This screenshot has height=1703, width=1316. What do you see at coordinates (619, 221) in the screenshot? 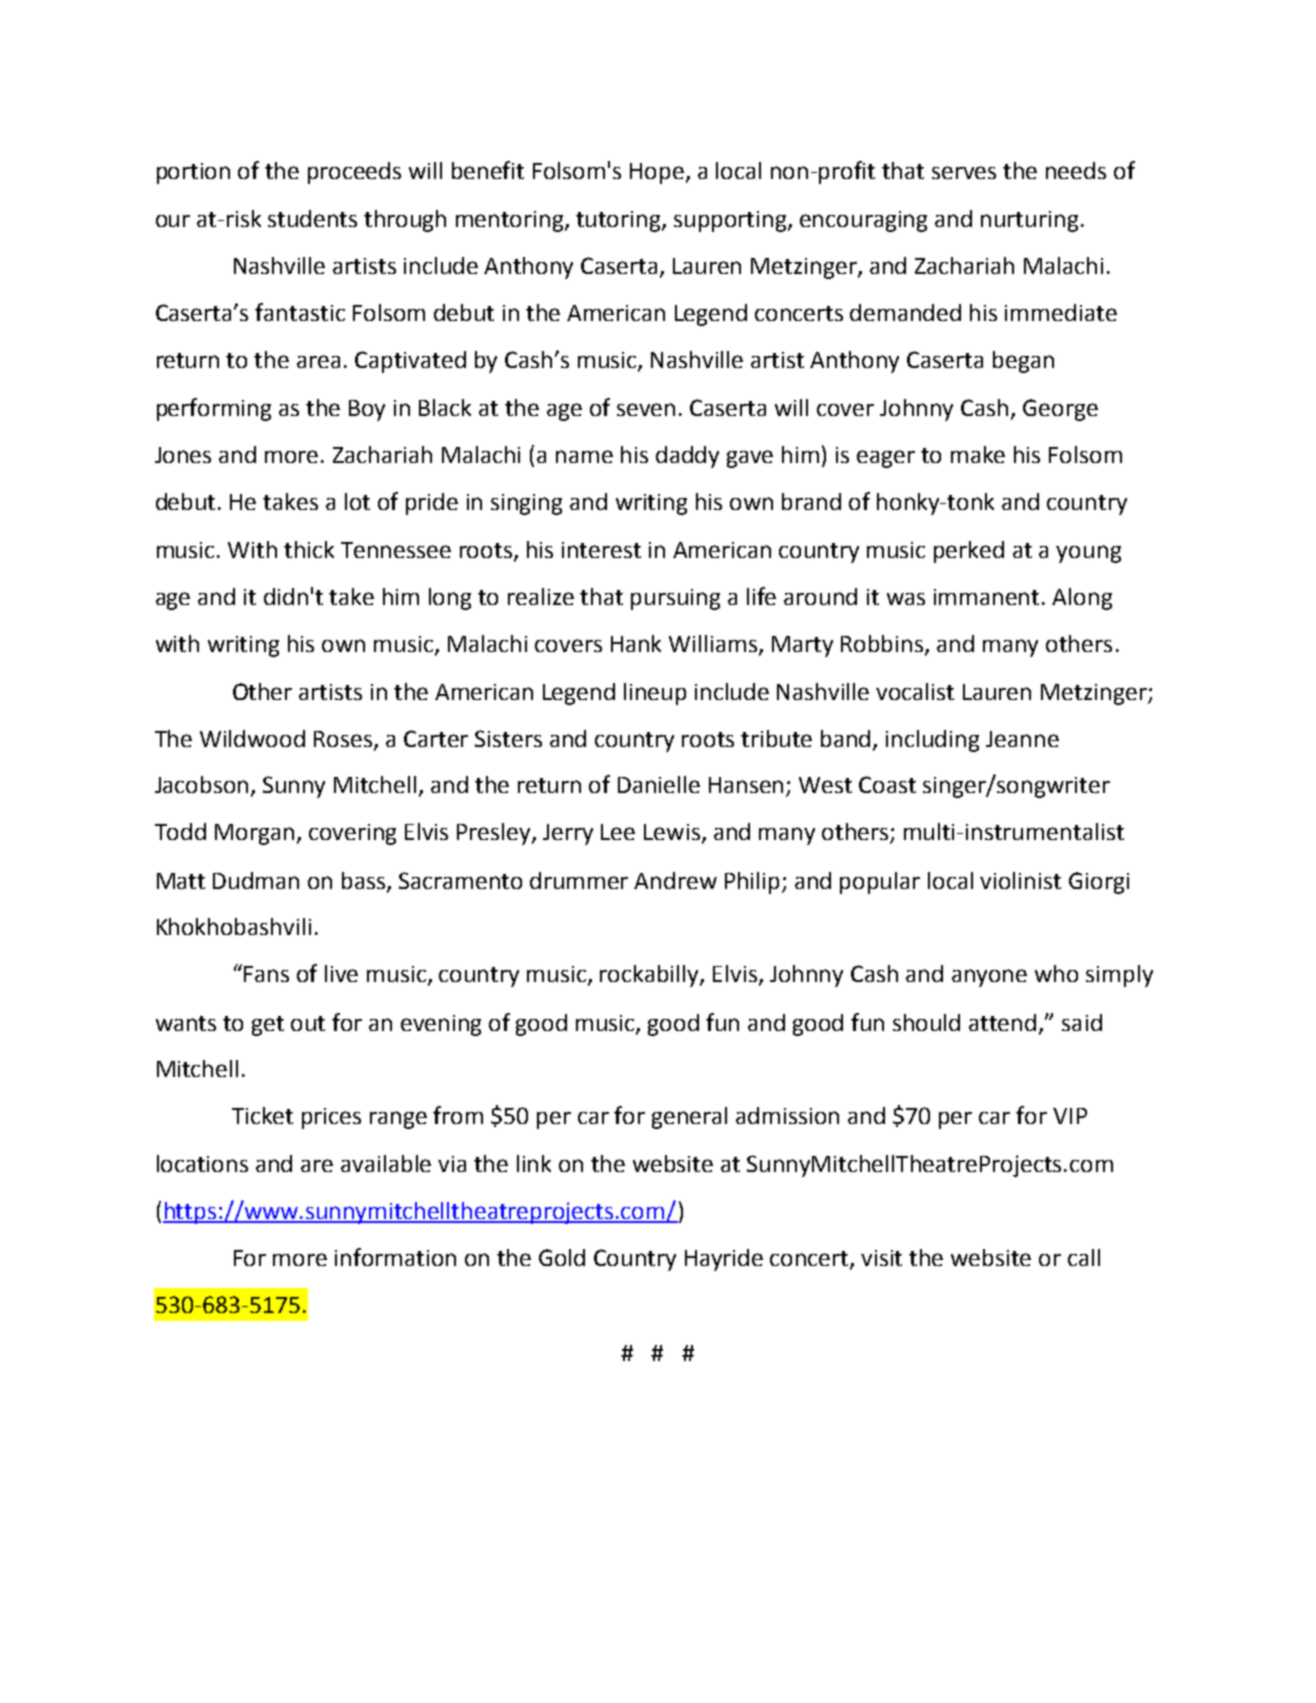
I see `tutoring` at bounding box center [619, 221].
